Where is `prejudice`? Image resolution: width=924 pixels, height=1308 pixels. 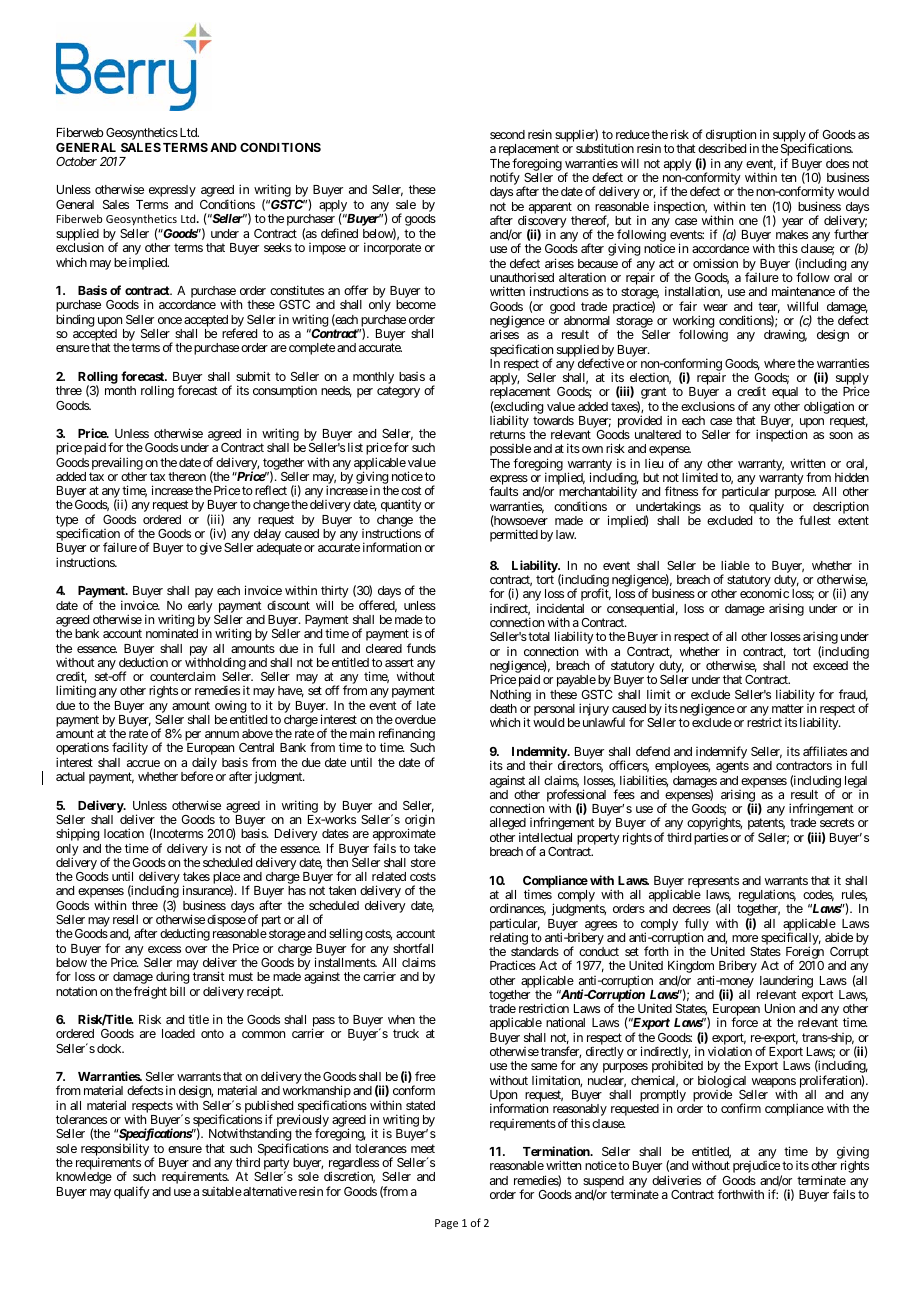
prejudice is located at coordinates (756, 1167).
